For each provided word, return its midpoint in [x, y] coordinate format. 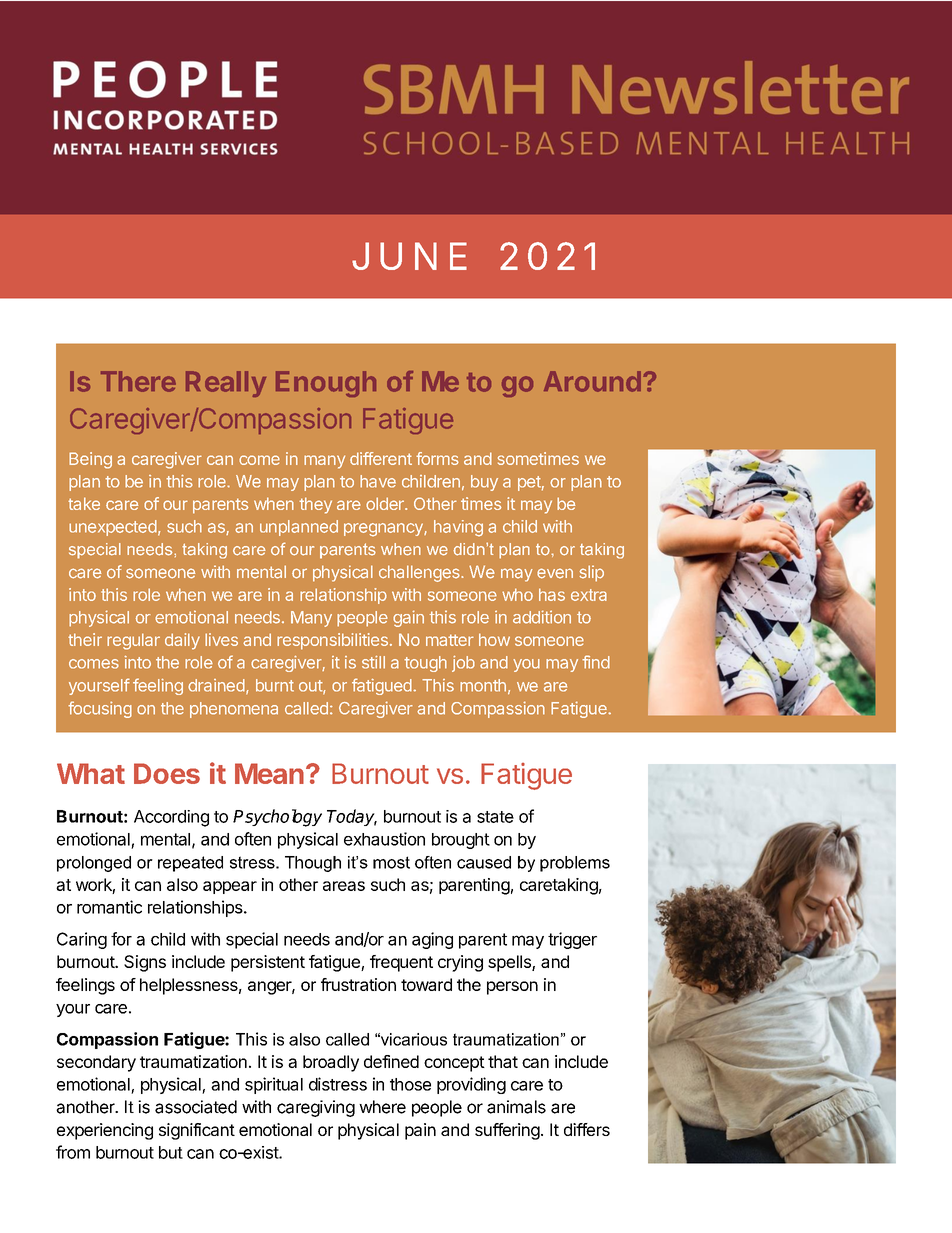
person [512, 988]
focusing [100, 709]
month [483, 685]
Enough [326, 384]
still [373, 662]
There [138, 381]
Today [352, 817]
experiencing [105, 1131]
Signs [145, 963]
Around [592, 381]
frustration [358, 984]
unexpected [113, 528]
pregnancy [384, 530]
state [495, 817]
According [171, 818]
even [555, 573]
